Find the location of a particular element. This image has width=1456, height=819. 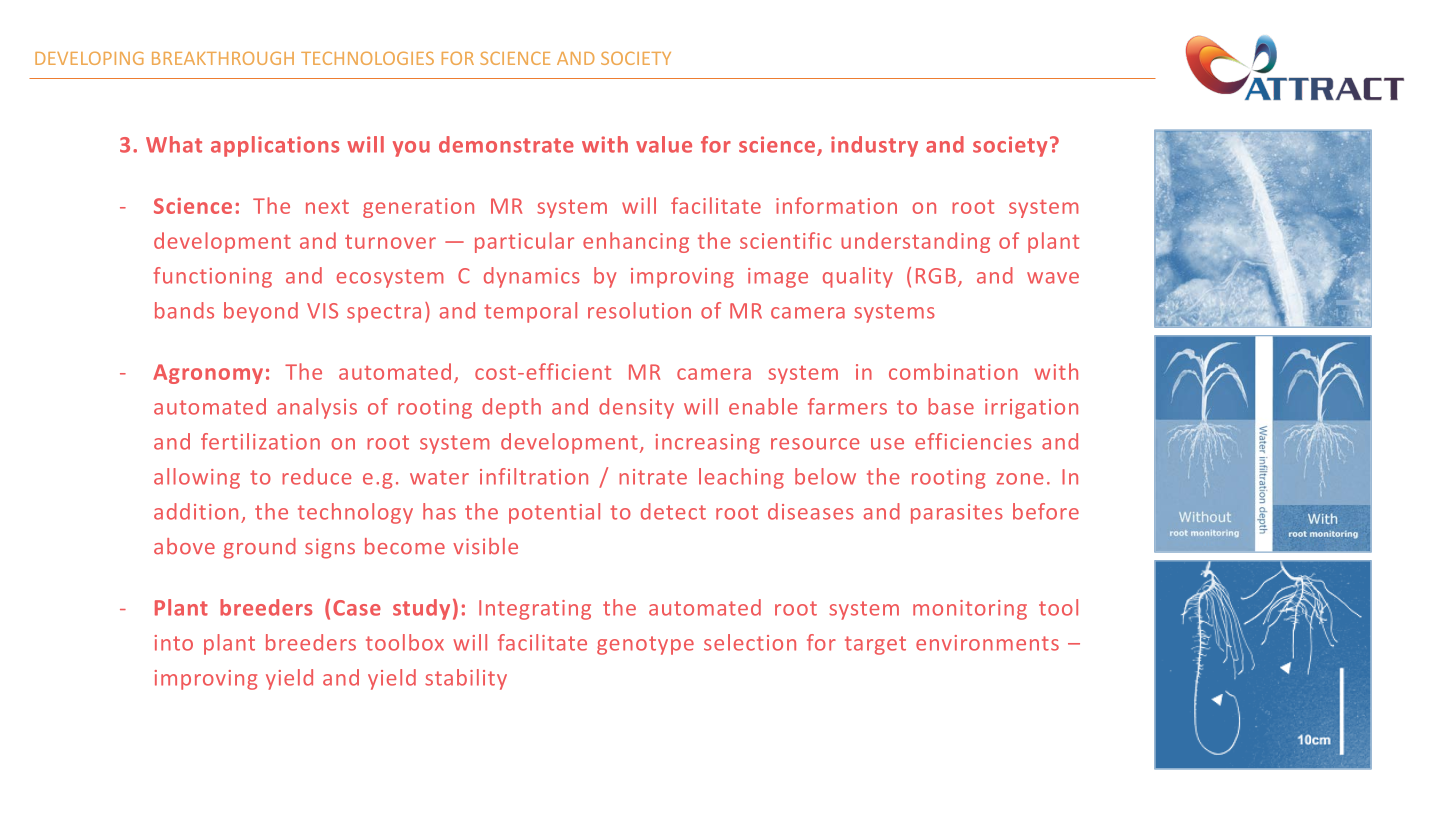

temporal is located at coordinates (530, 312).
